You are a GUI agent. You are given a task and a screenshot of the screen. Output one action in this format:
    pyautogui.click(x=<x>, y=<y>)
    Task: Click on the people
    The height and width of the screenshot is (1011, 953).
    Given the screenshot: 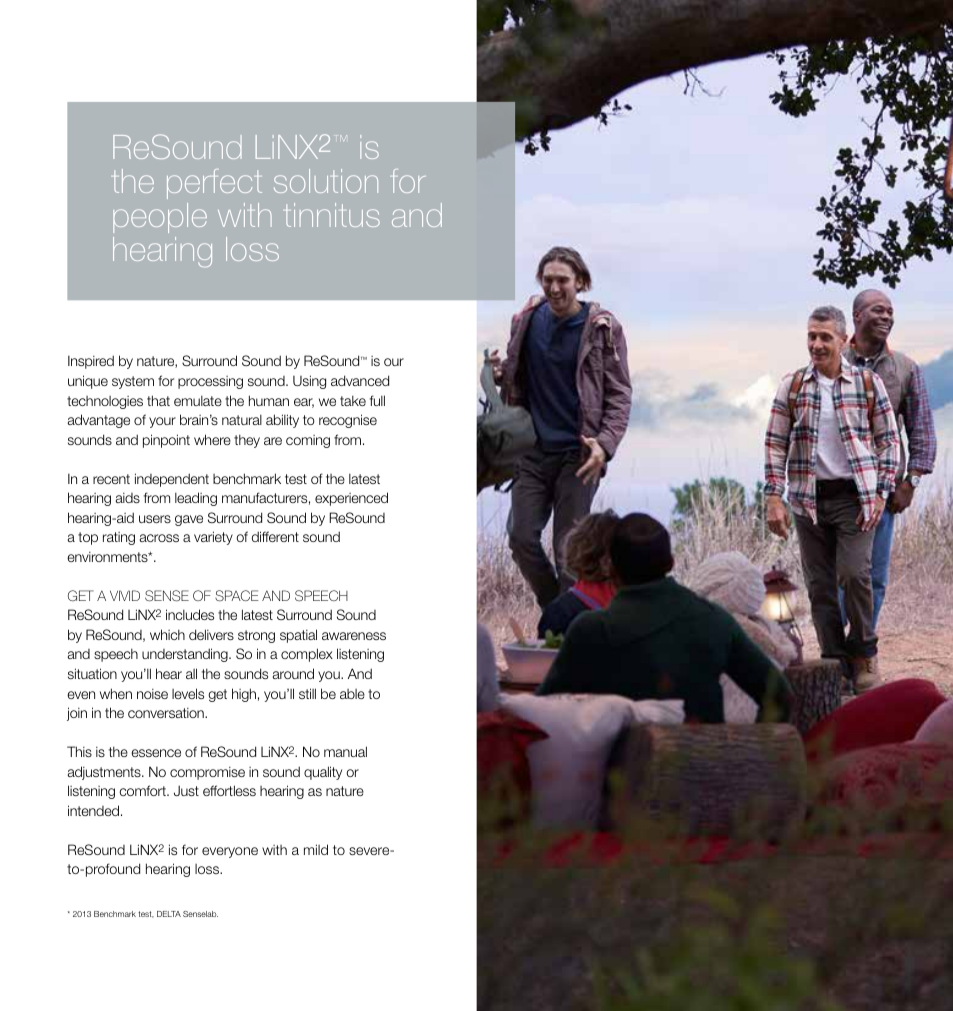 What is the action you would take?
    pyautogui.click(x=160, y=218)
